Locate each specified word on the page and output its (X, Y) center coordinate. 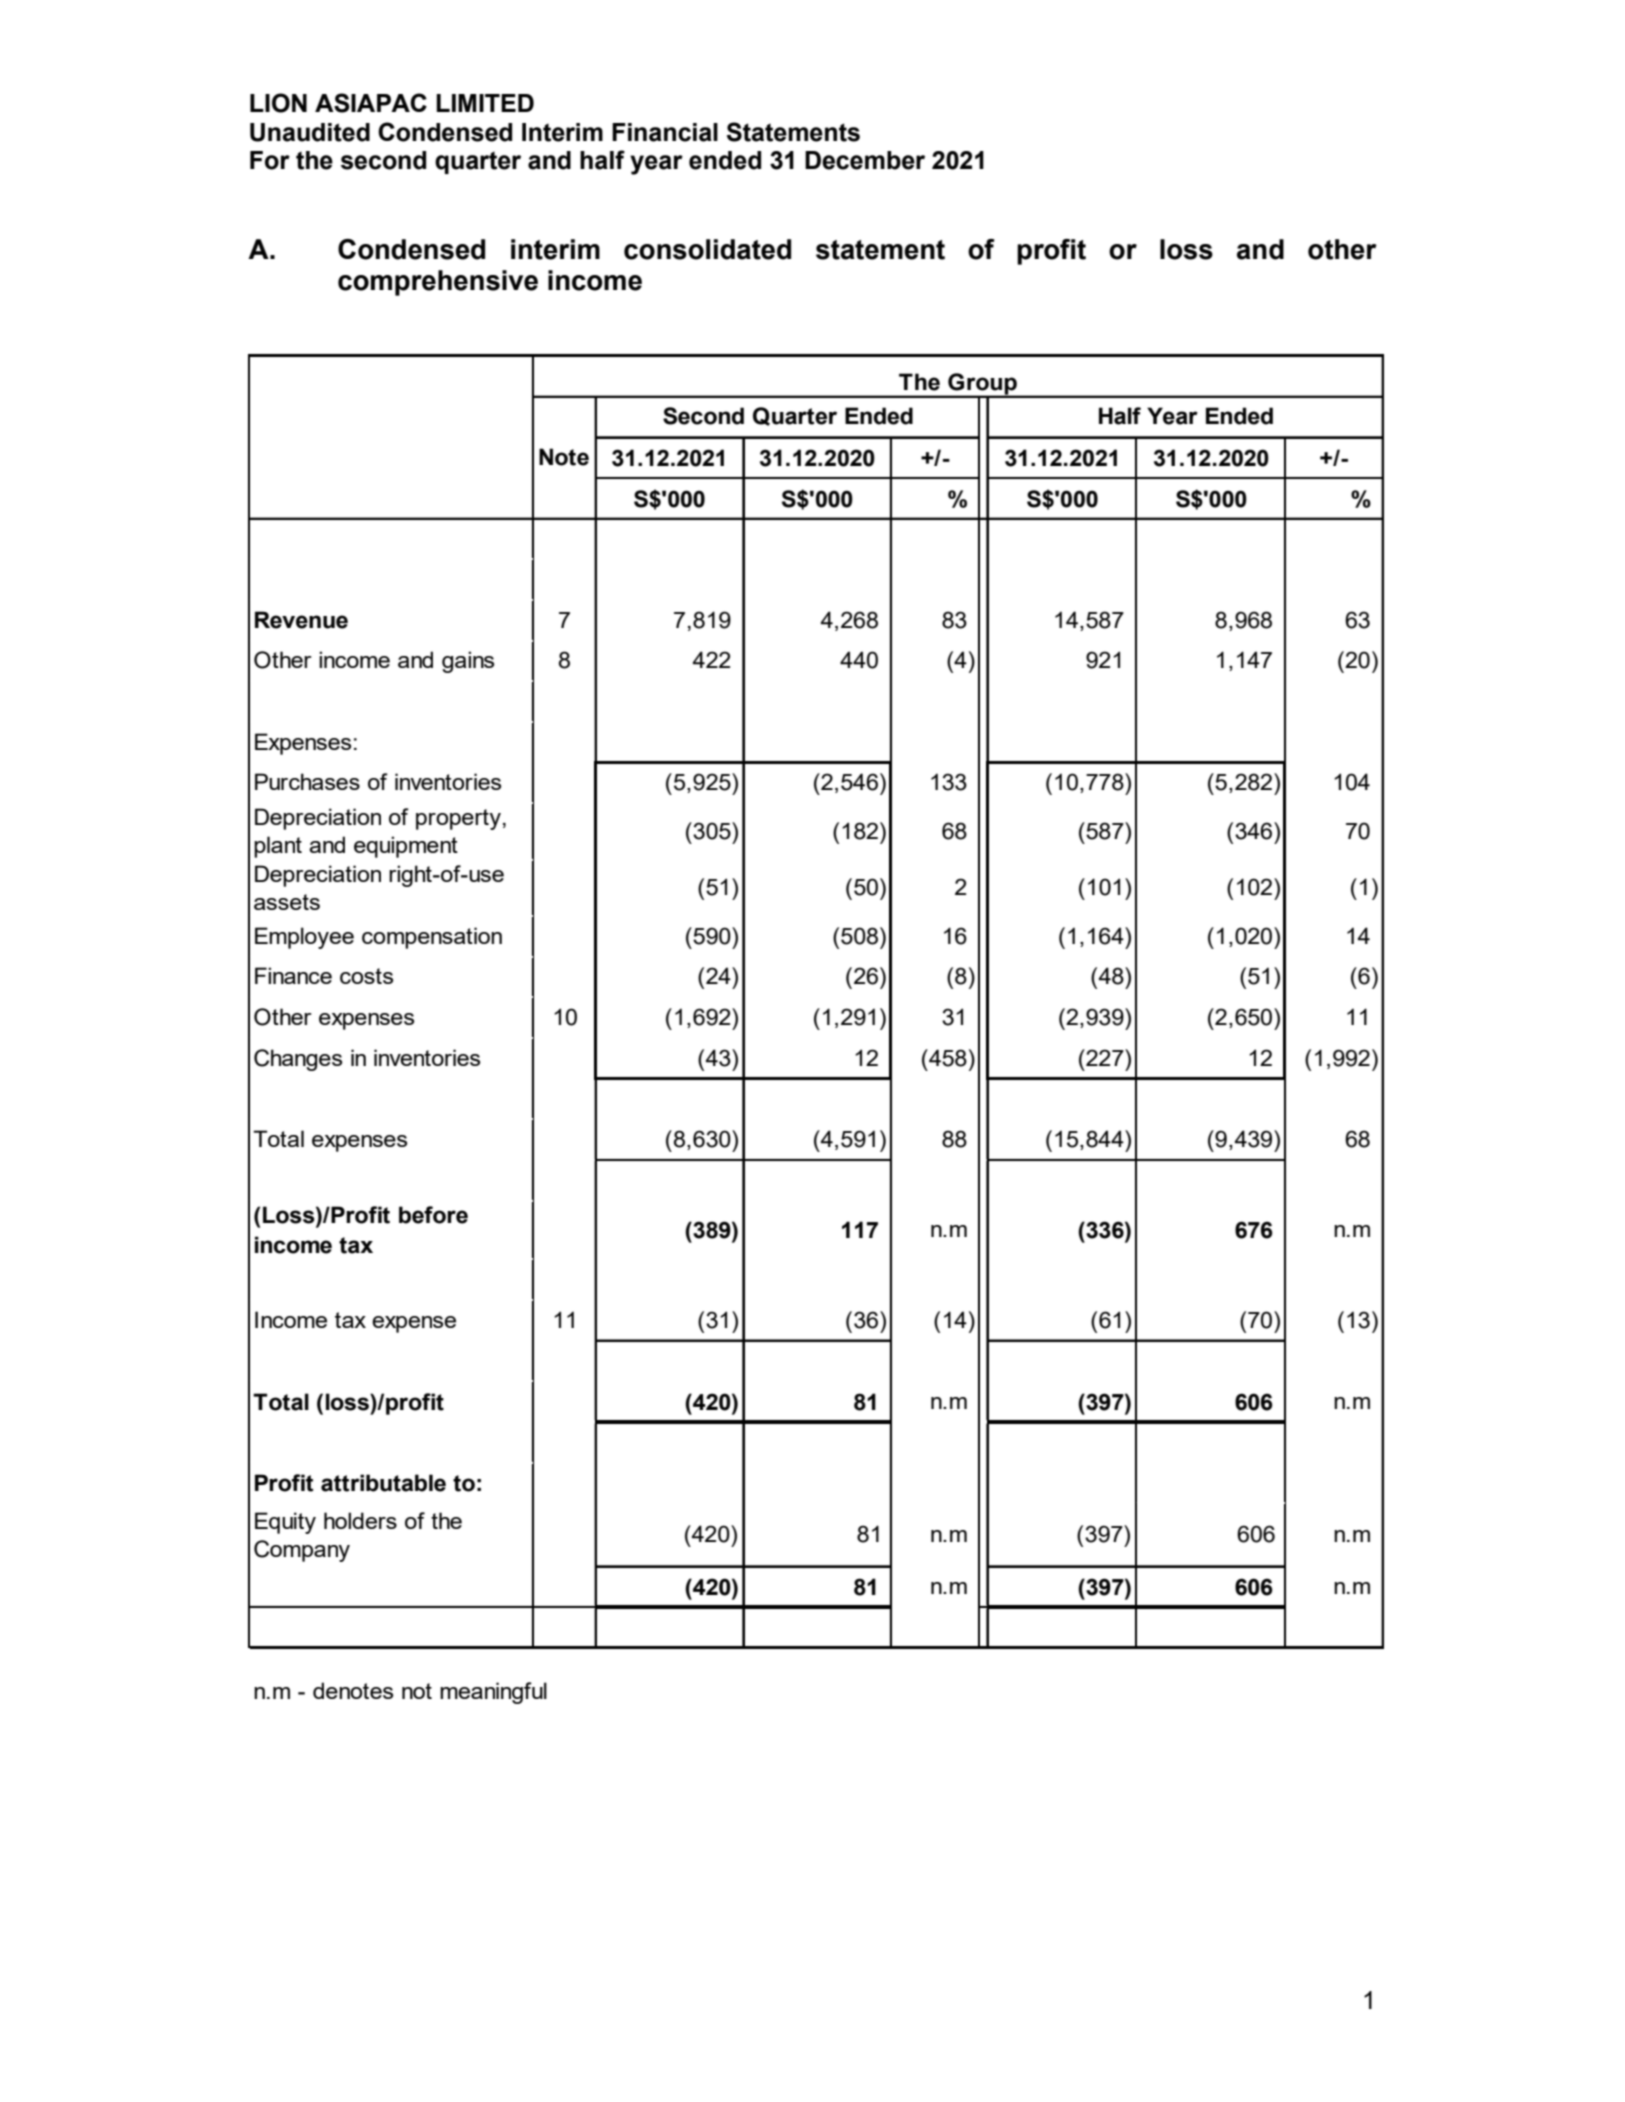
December (865, 160)
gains (468, 662)
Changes (298, 1060)
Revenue (301, 620)
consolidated (707, 249)
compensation (432, 938)
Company (302, 1551)
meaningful (493, 1693)
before (433, 1215)
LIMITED (485, 103)
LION (278, 103)
